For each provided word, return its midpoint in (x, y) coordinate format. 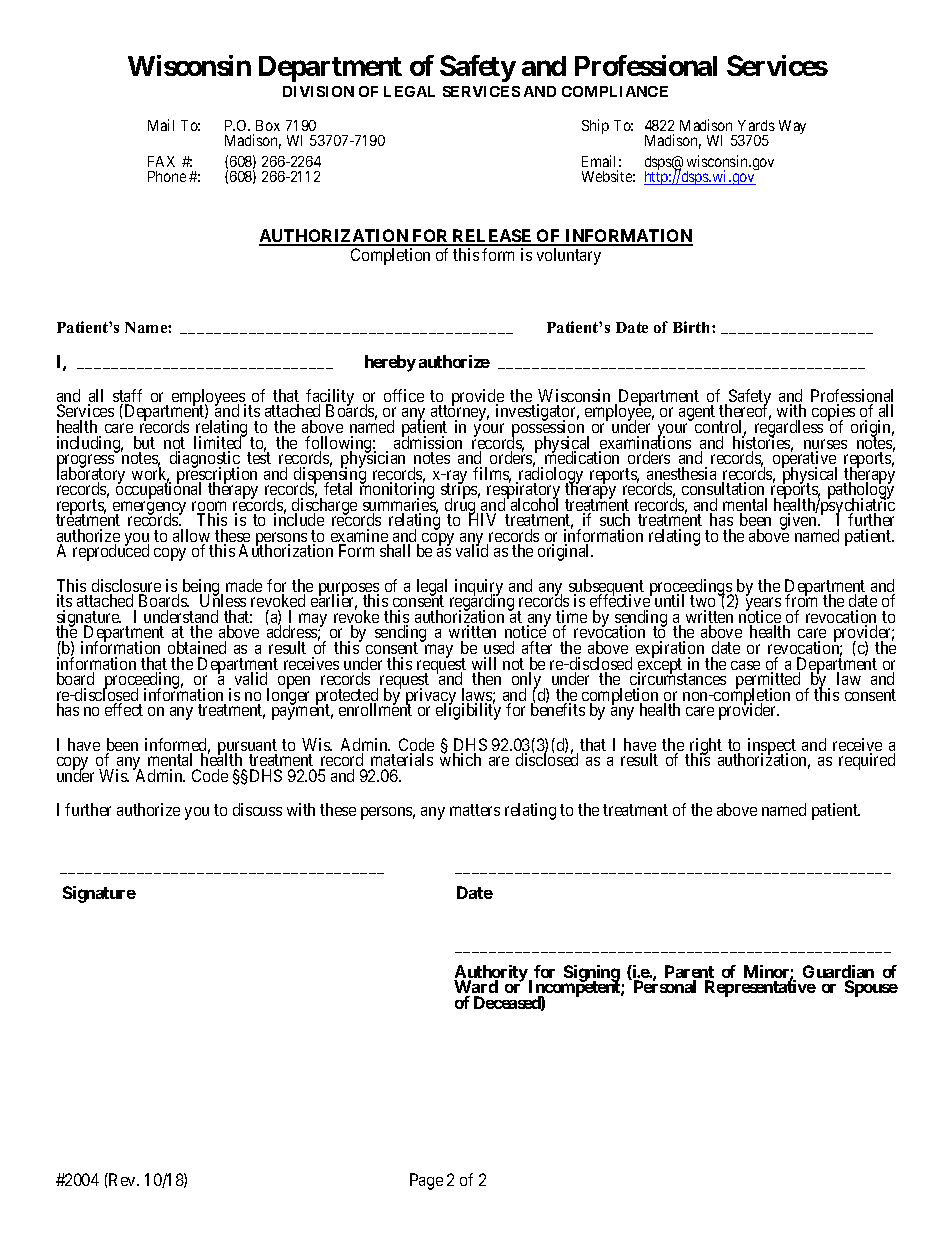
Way (792, 127)
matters (475, 810)
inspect (772, 747)
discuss (257, 809)
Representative (760, 988)
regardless (789, 429)
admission (428, 442)
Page (426, 1181)
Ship (595, 126)
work (151, 474)
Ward (476, 988)
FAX (161, 161)
